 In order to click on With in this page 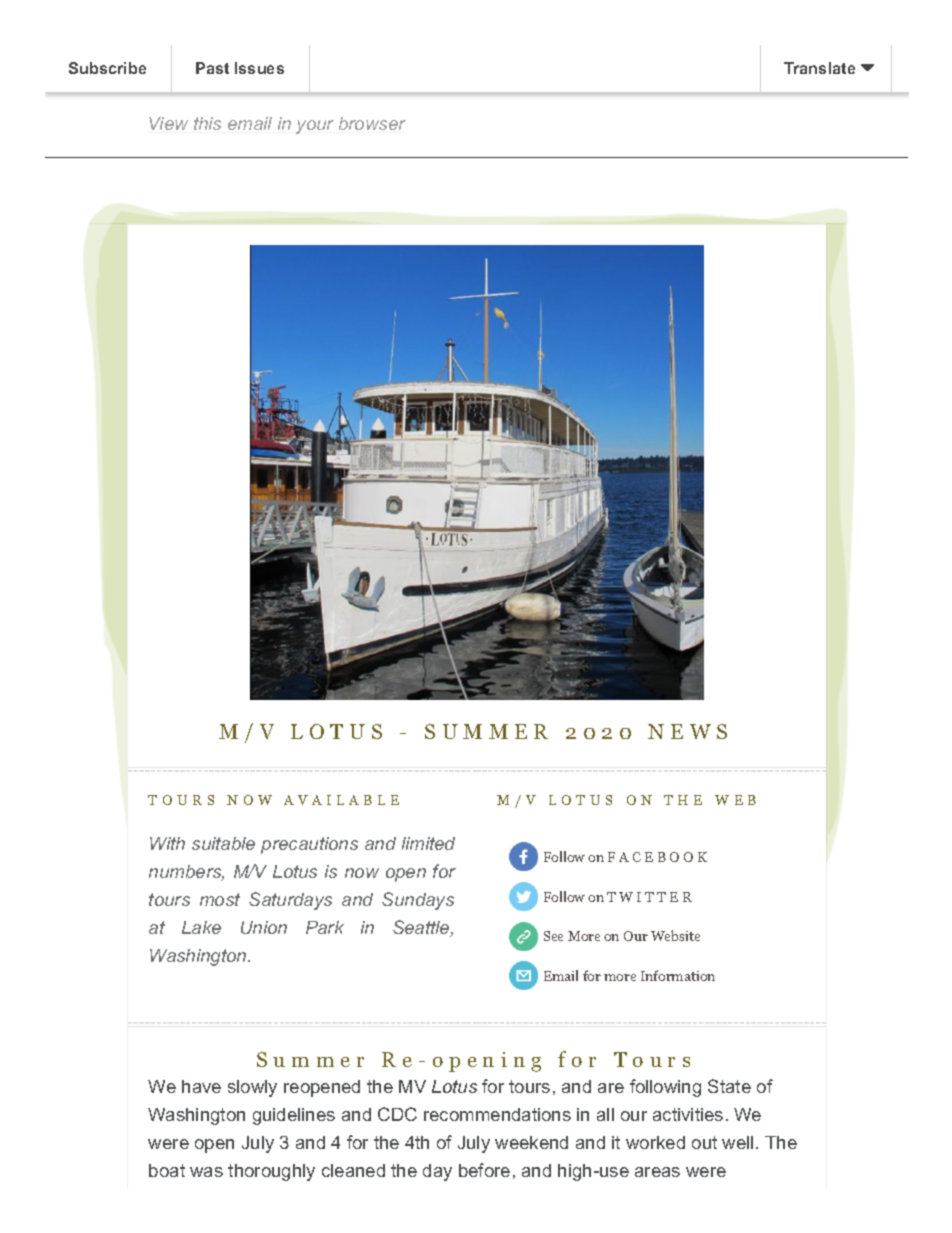, I will do `click(167, 843)`.
